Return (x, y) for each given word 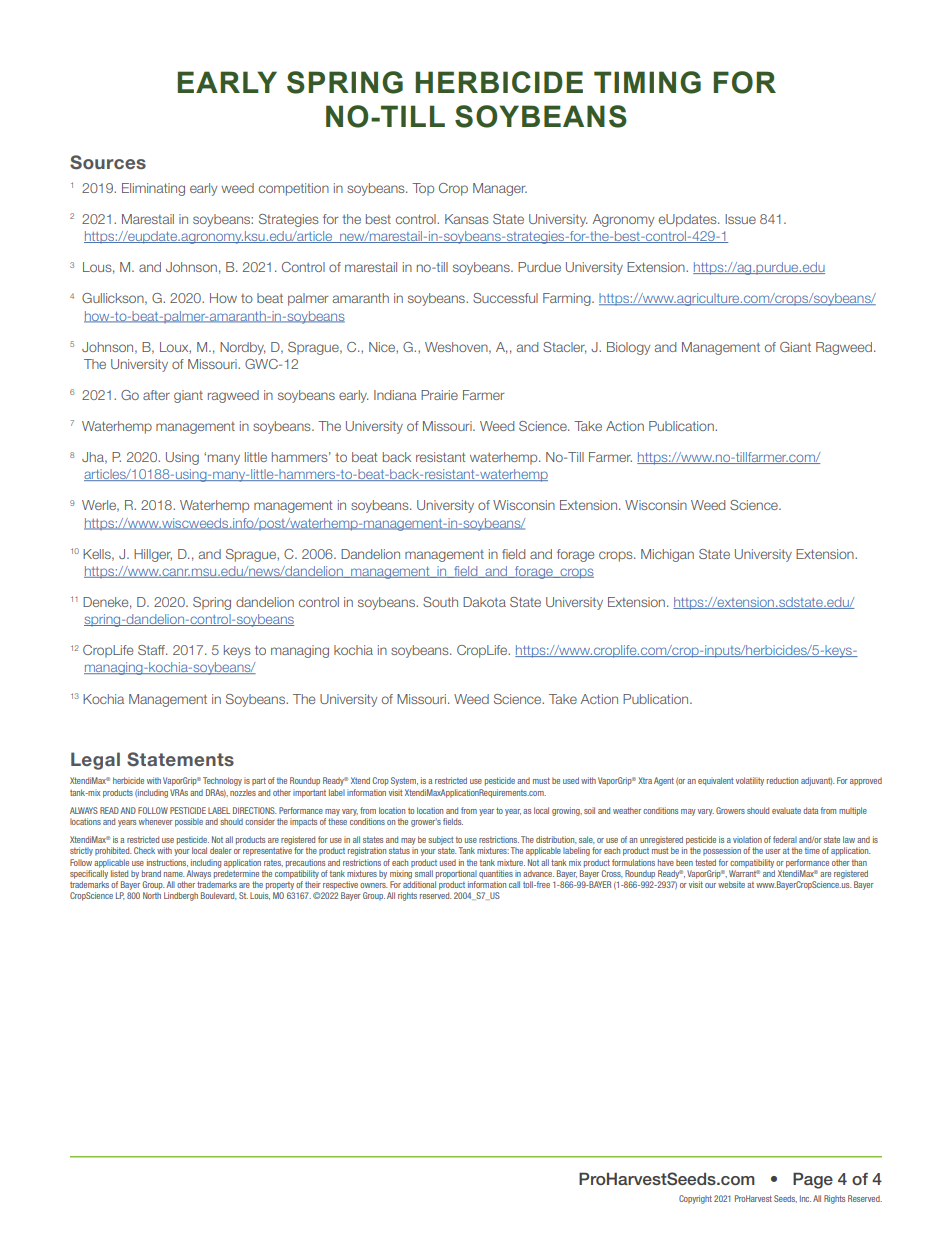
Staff (152, 650)
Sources (108, 162)
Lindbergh (181, 896)
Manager (500, 189)
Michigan (667, 555)
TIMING (647, 82)
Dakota (484, 602)
